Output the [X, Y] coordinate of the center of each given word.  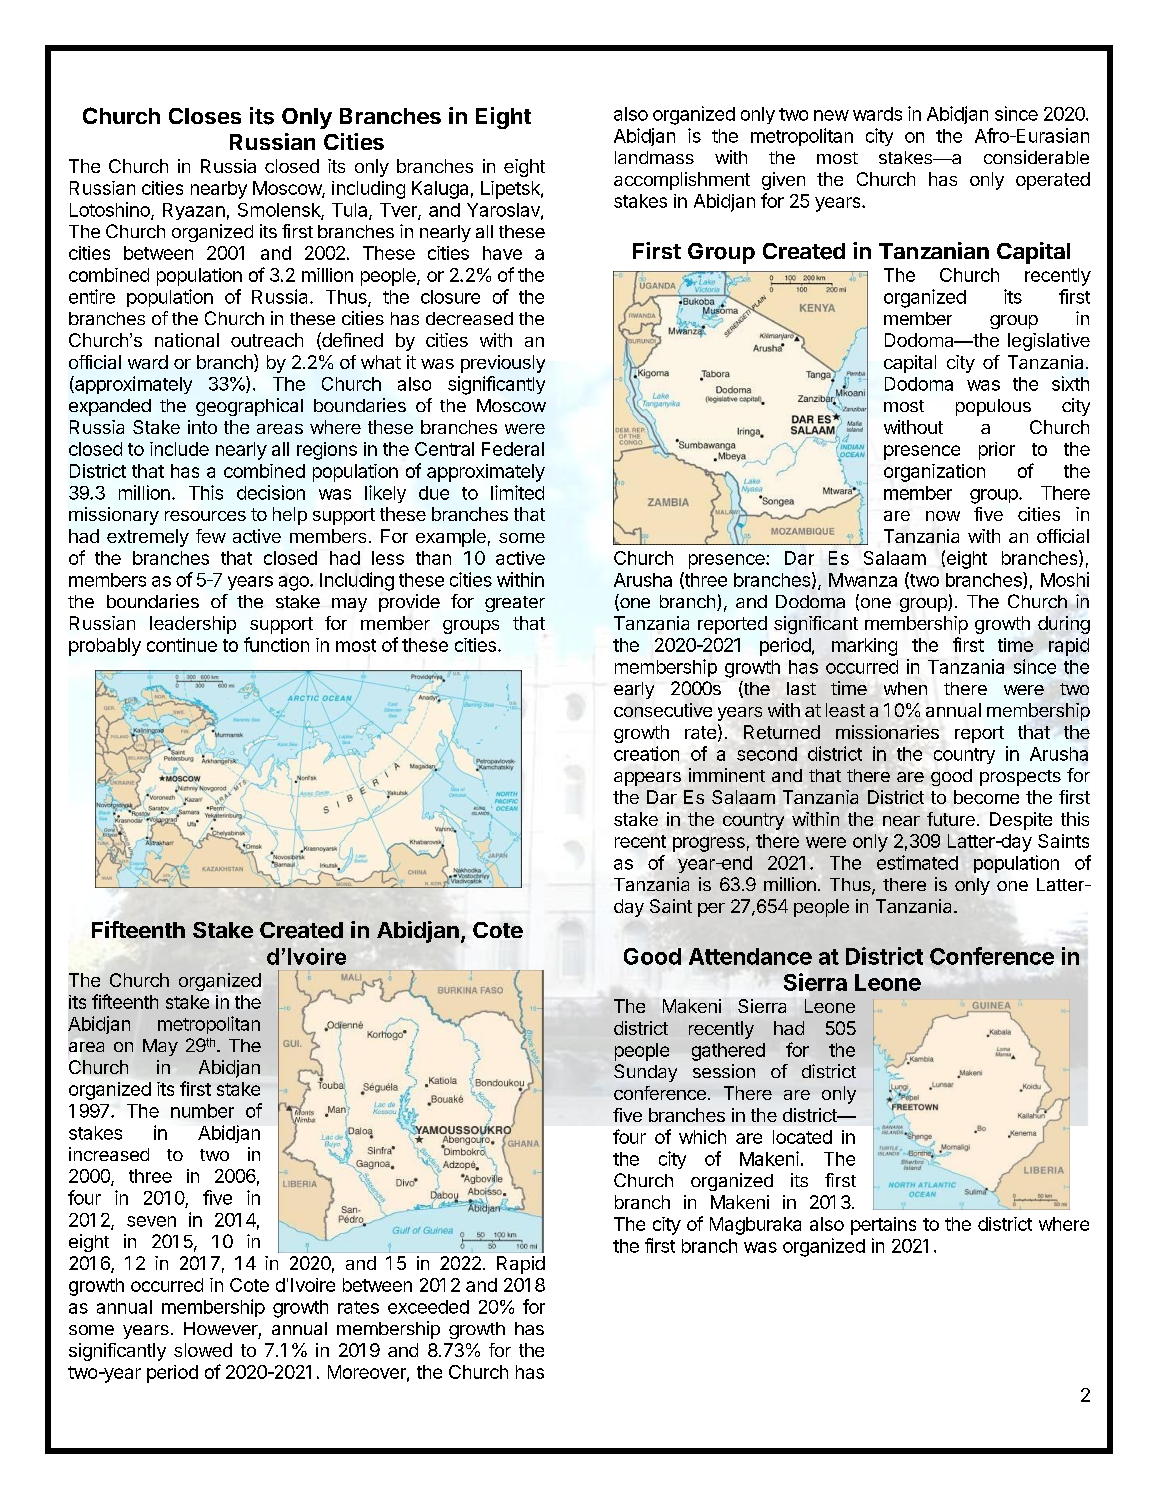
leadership [193, 625]
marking [864, 647]
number [202, 1111]
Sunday [645, 1073]
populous [993, 407]
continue [182, 645]
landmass [654, 157]
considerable [1036, 157]
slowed [203, 1350]
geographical [249, 407]
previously [503, 364]
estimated [917, 862]
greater [515, 604]
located [802, 1137]
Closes [205, 116]
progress [709, 844]
